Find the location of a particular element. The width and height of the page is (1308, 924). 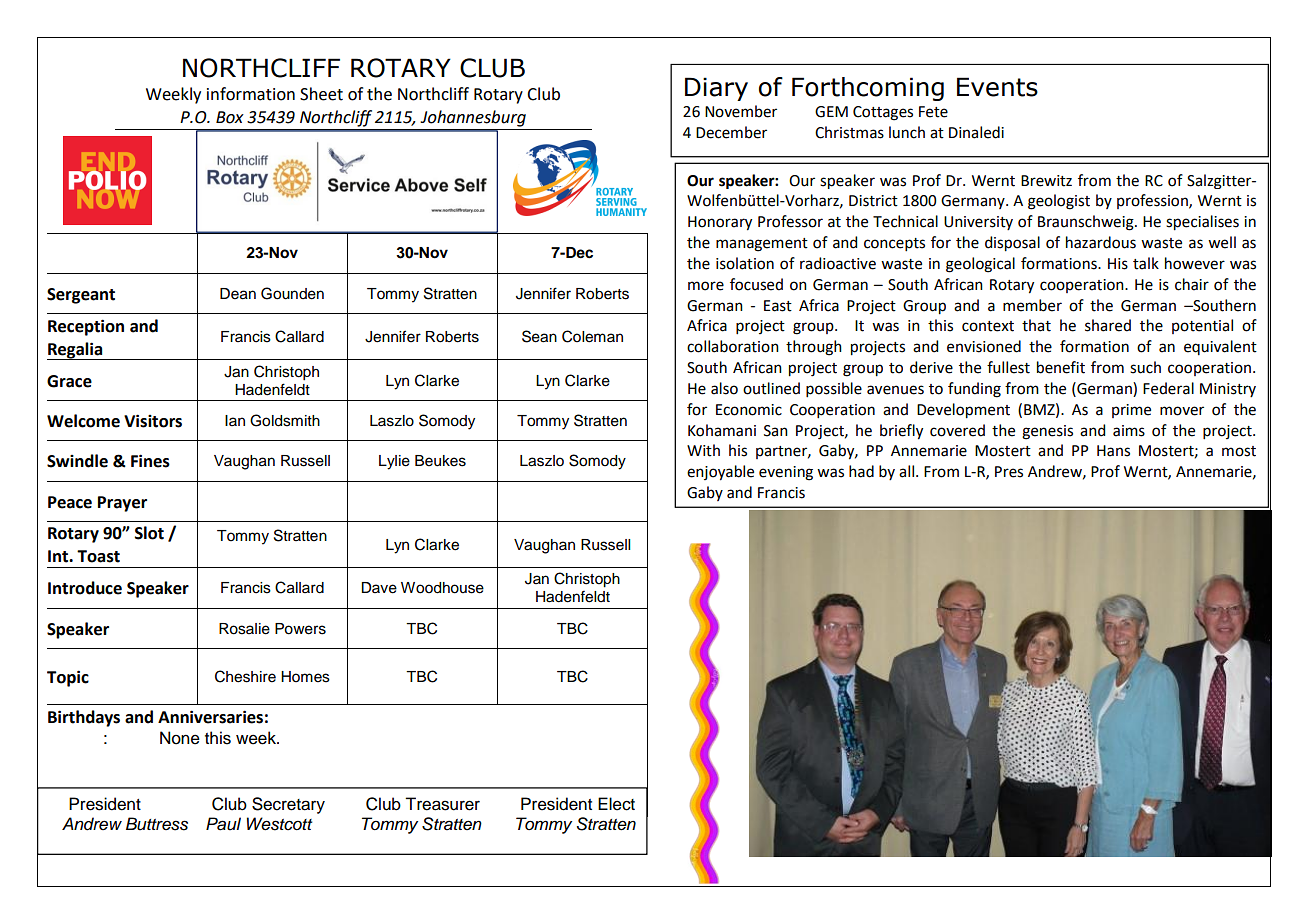

Woodhouse is located at coordinates (442, 588).
